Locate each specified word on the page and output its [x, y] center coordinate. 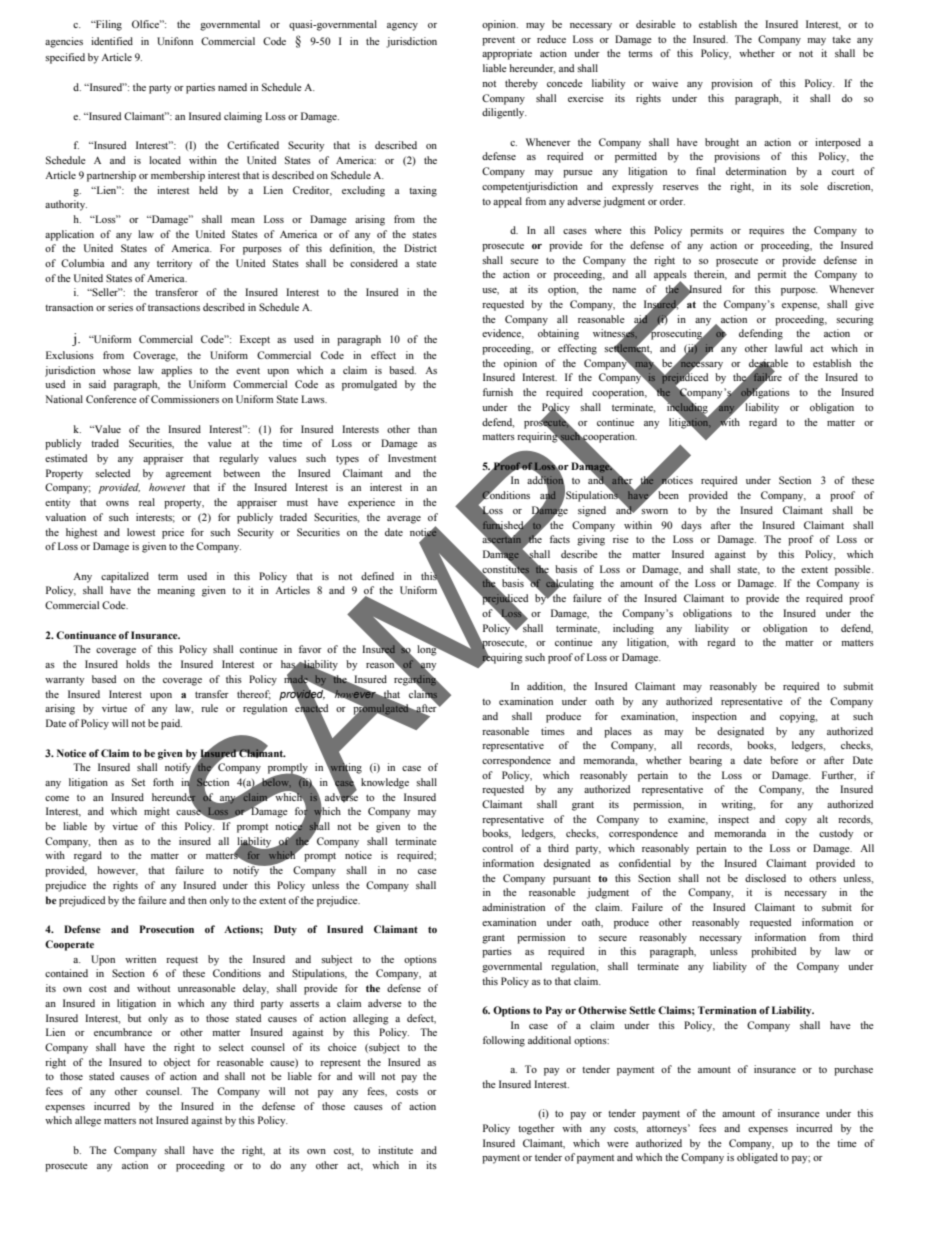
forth [163, 782]
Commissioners [185, 399]
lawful [788, 348]
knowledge [385, 783]
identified [112, 41]
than [427, 429]
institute [395, 1150]
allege [88, 1121]
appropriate [507, 54]
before [784, 760]
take [841, 39]
